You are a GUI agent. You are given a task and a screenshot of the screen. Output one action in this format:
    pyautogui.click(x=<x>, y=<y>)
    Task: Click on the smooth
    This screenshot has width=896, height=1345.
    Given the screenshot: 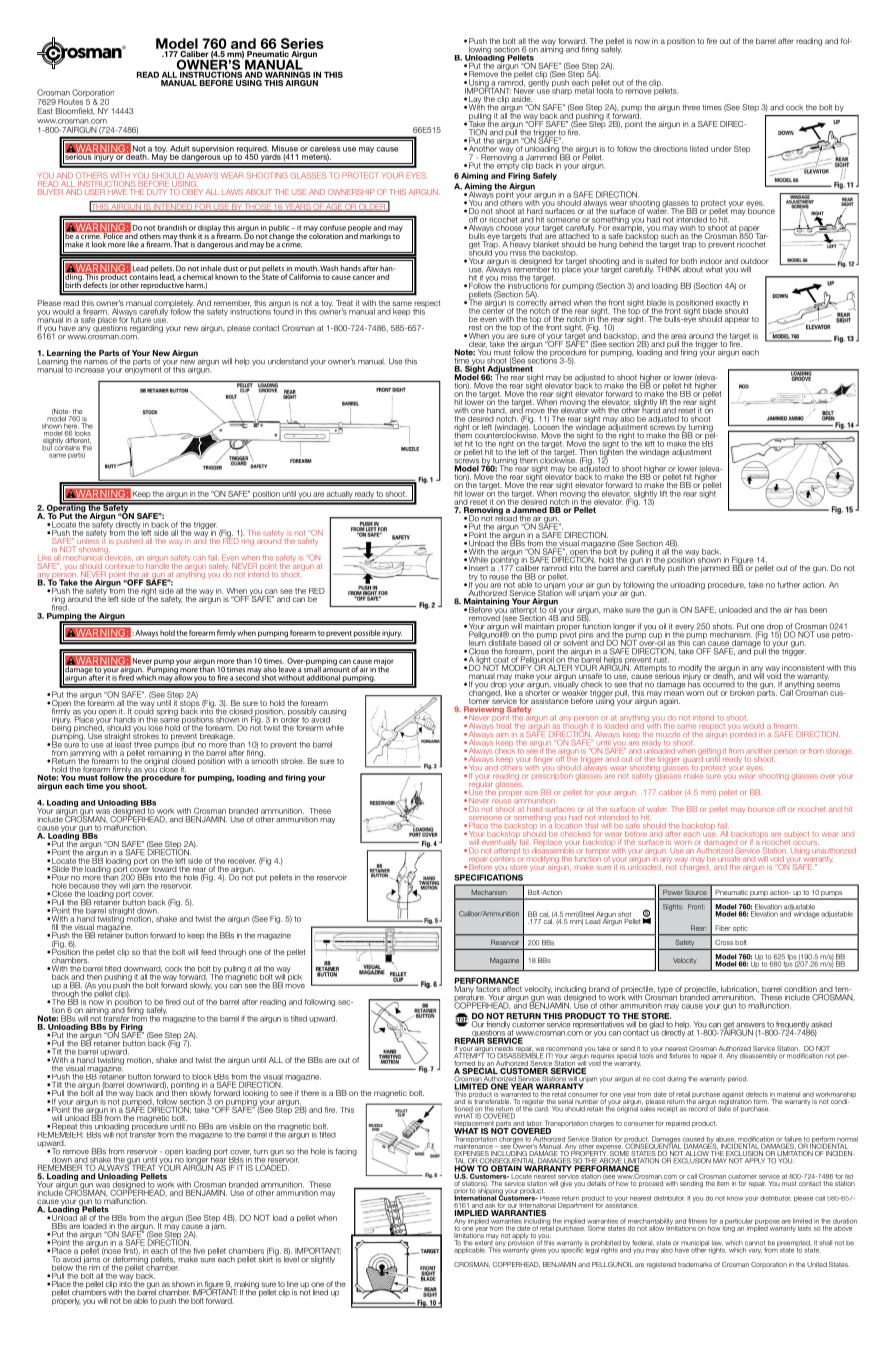 What is the action you would take?
    pyautogui.click(x=264, y=760)
